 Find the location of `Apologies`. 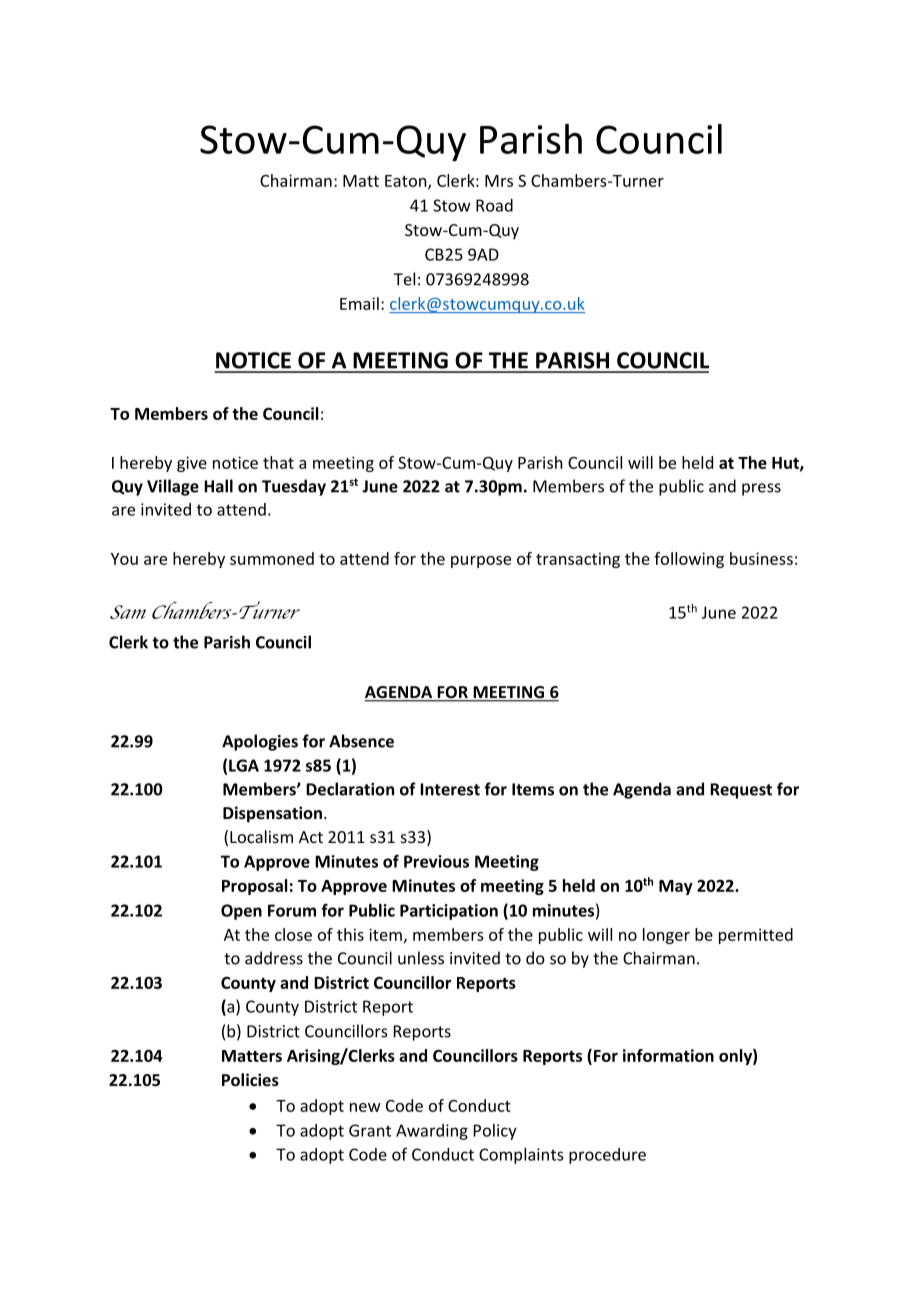

Apologies is located at coordinates (260, 742).
